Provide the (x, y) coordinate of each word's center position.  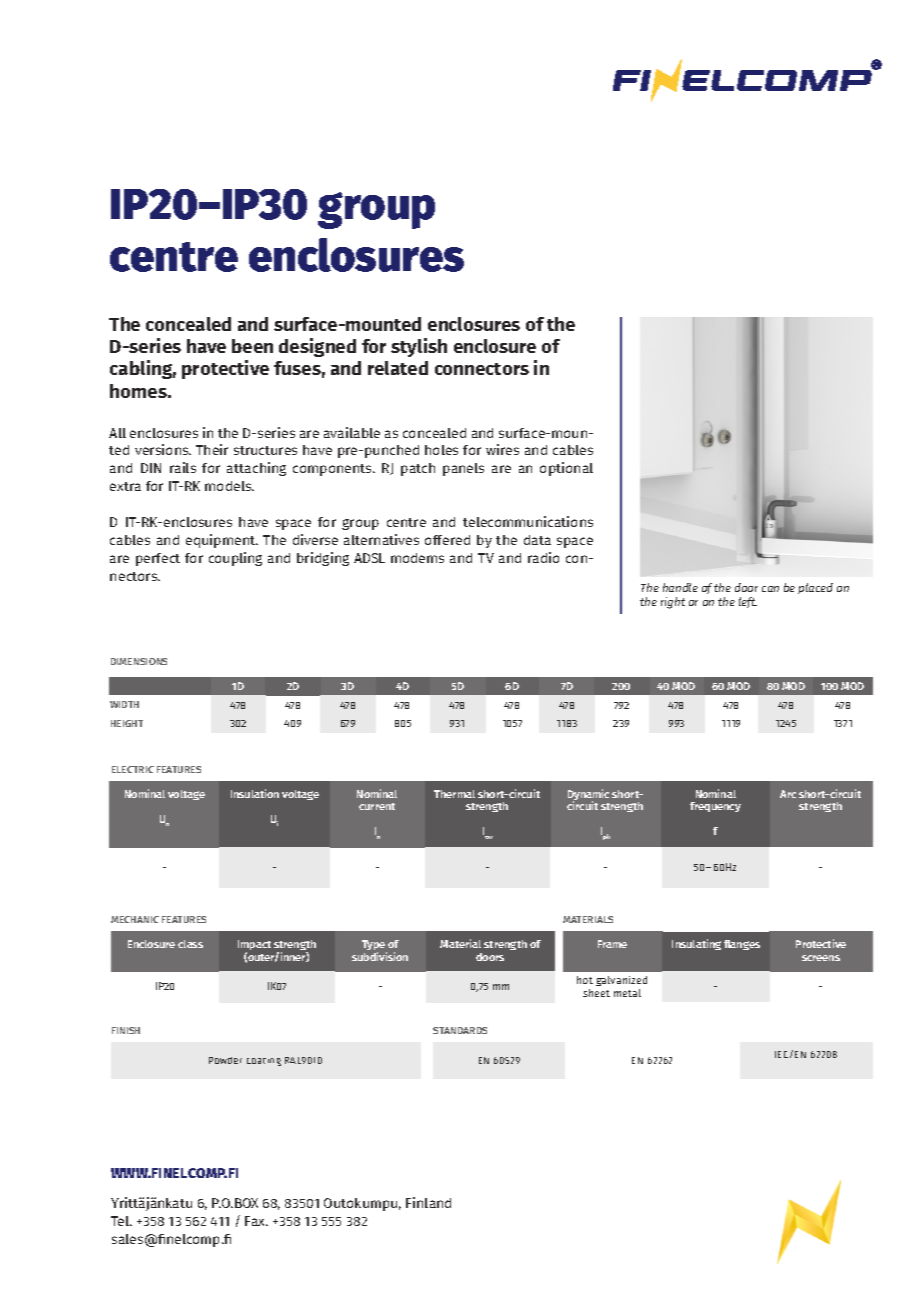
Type (374, 947)
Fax (256, 1221)
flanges (742, 945)
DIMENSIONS (139, 661)
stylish (419, 347)
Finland (428, 1202)
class (190, 944)
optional (566, 469)
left (748, 602)
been (252, 346)
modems (417, 558)
